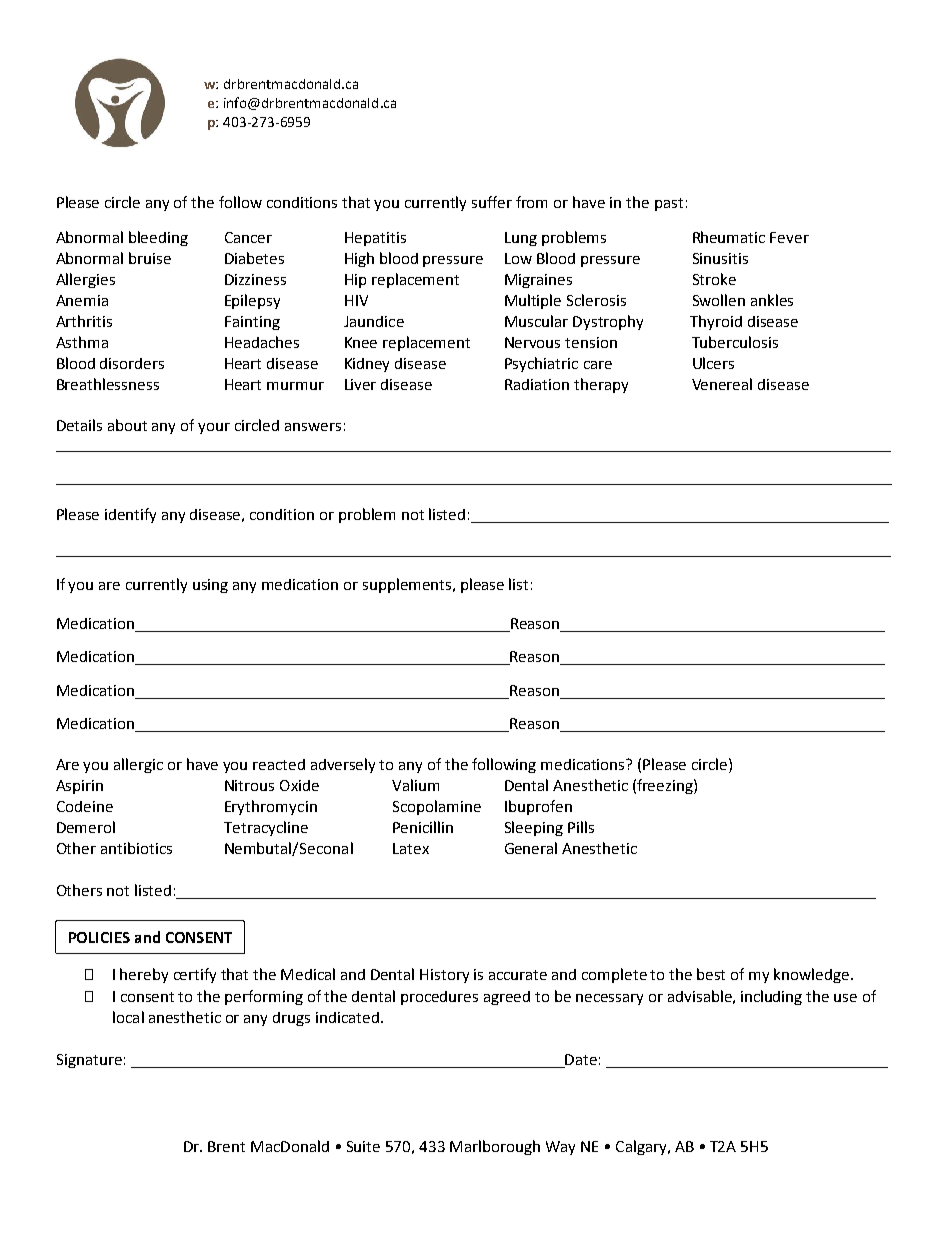  I want to click on bleeding, so click(158, 238).
